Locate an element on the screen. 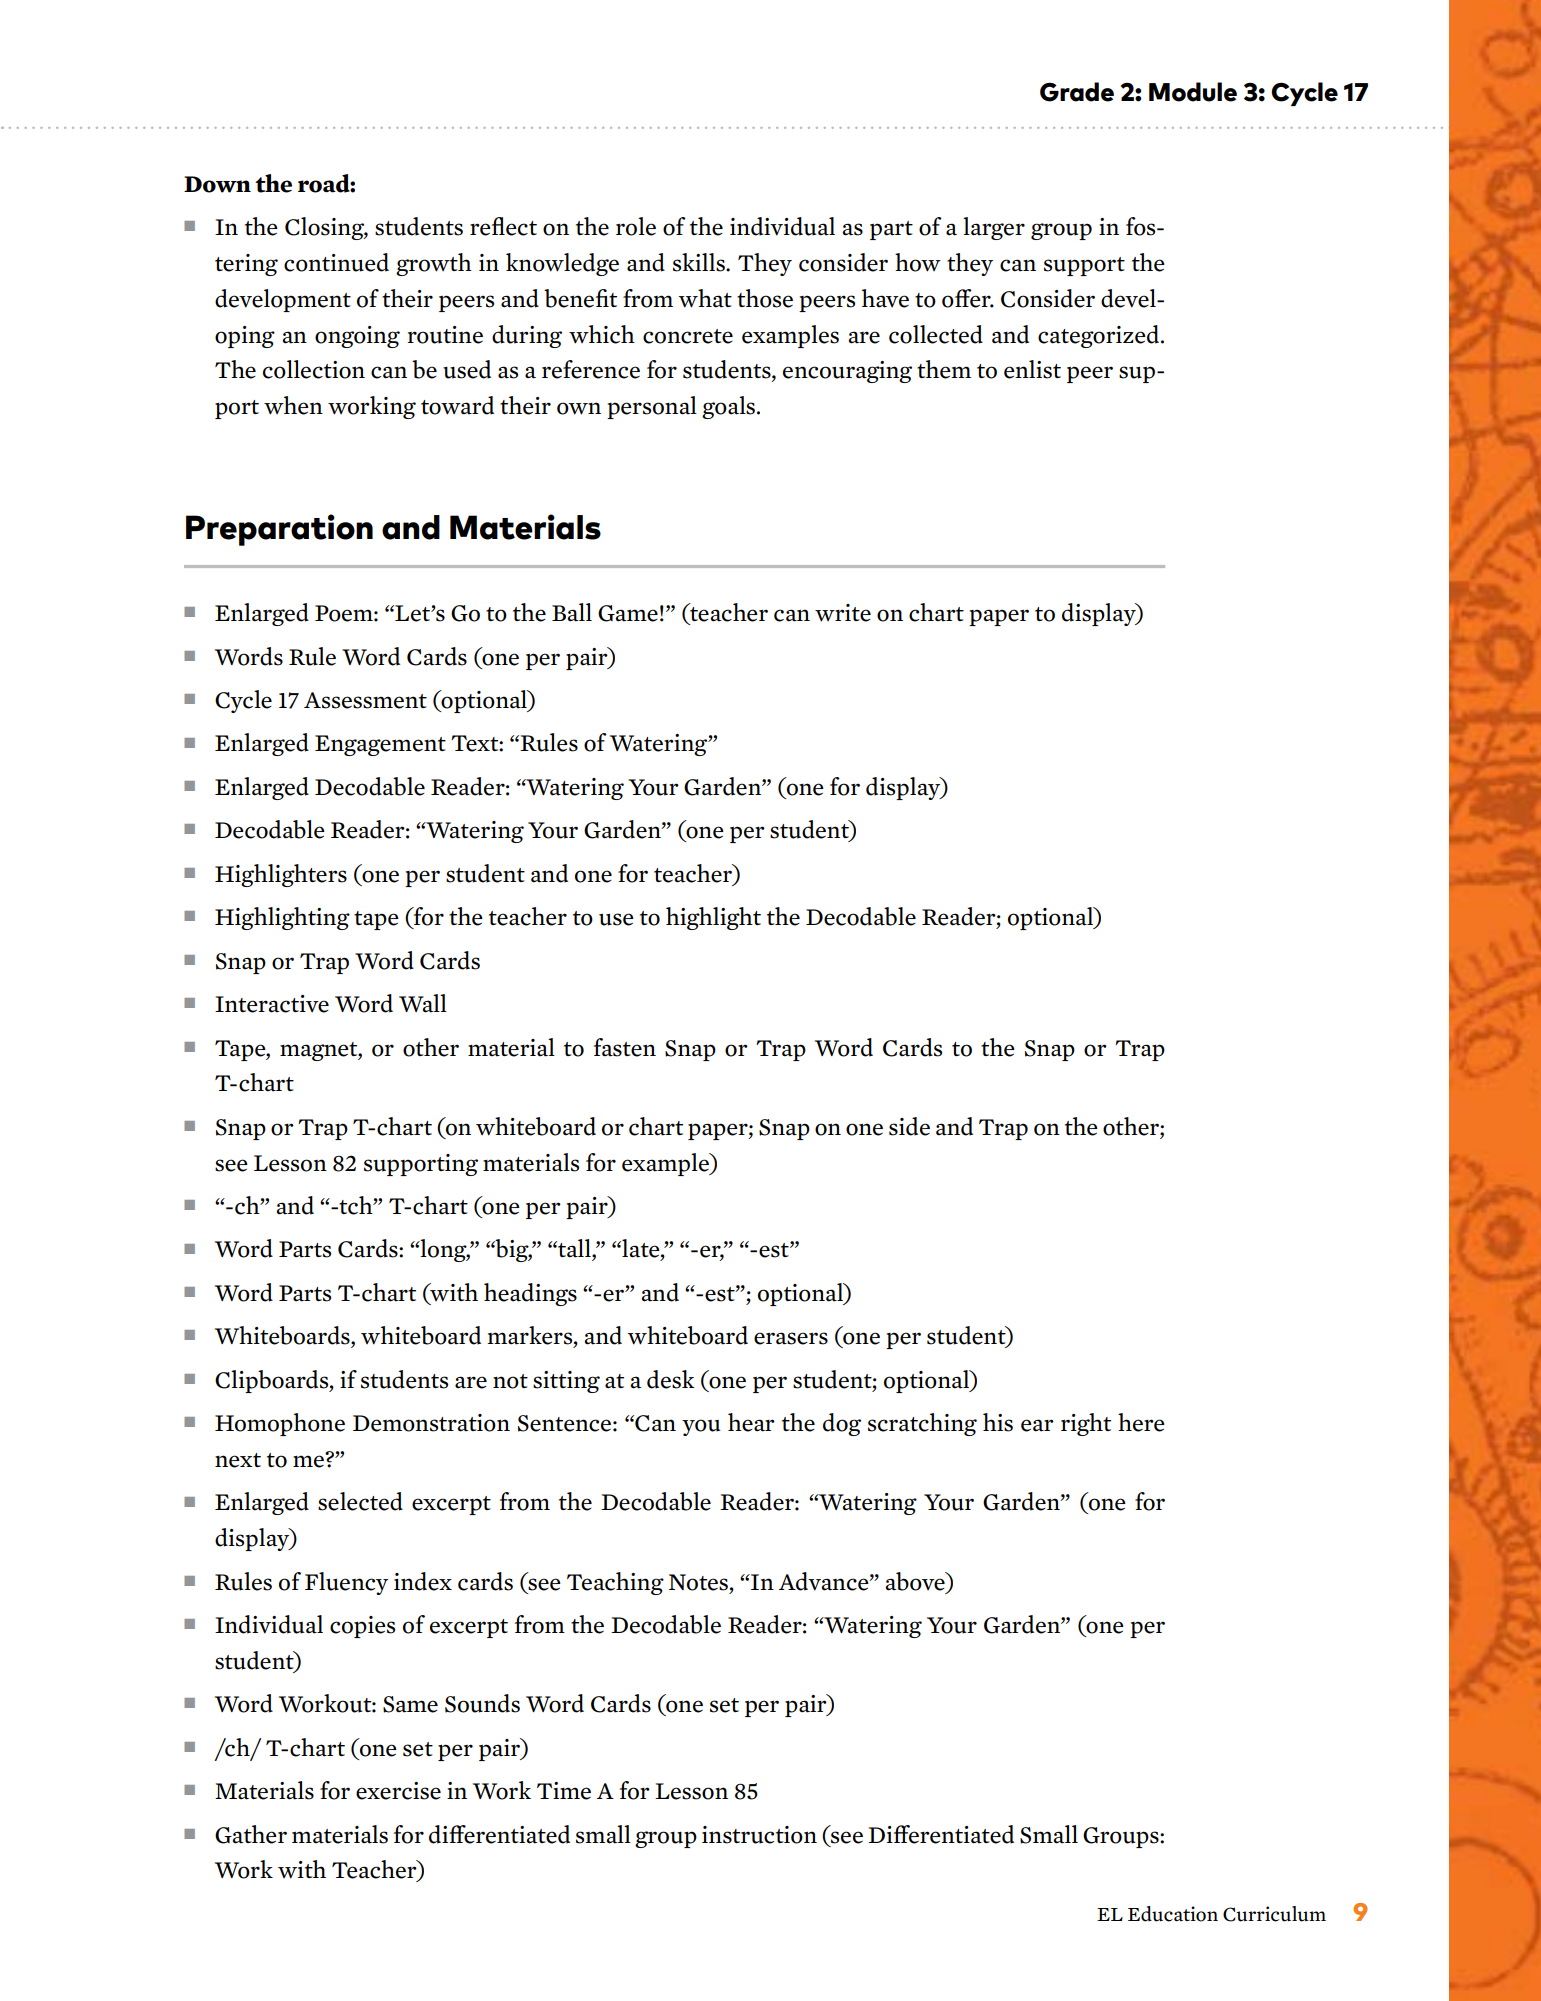 The width and height of the screenshot is (1541, 2001). Module is located at coordinates (1193, 92).
